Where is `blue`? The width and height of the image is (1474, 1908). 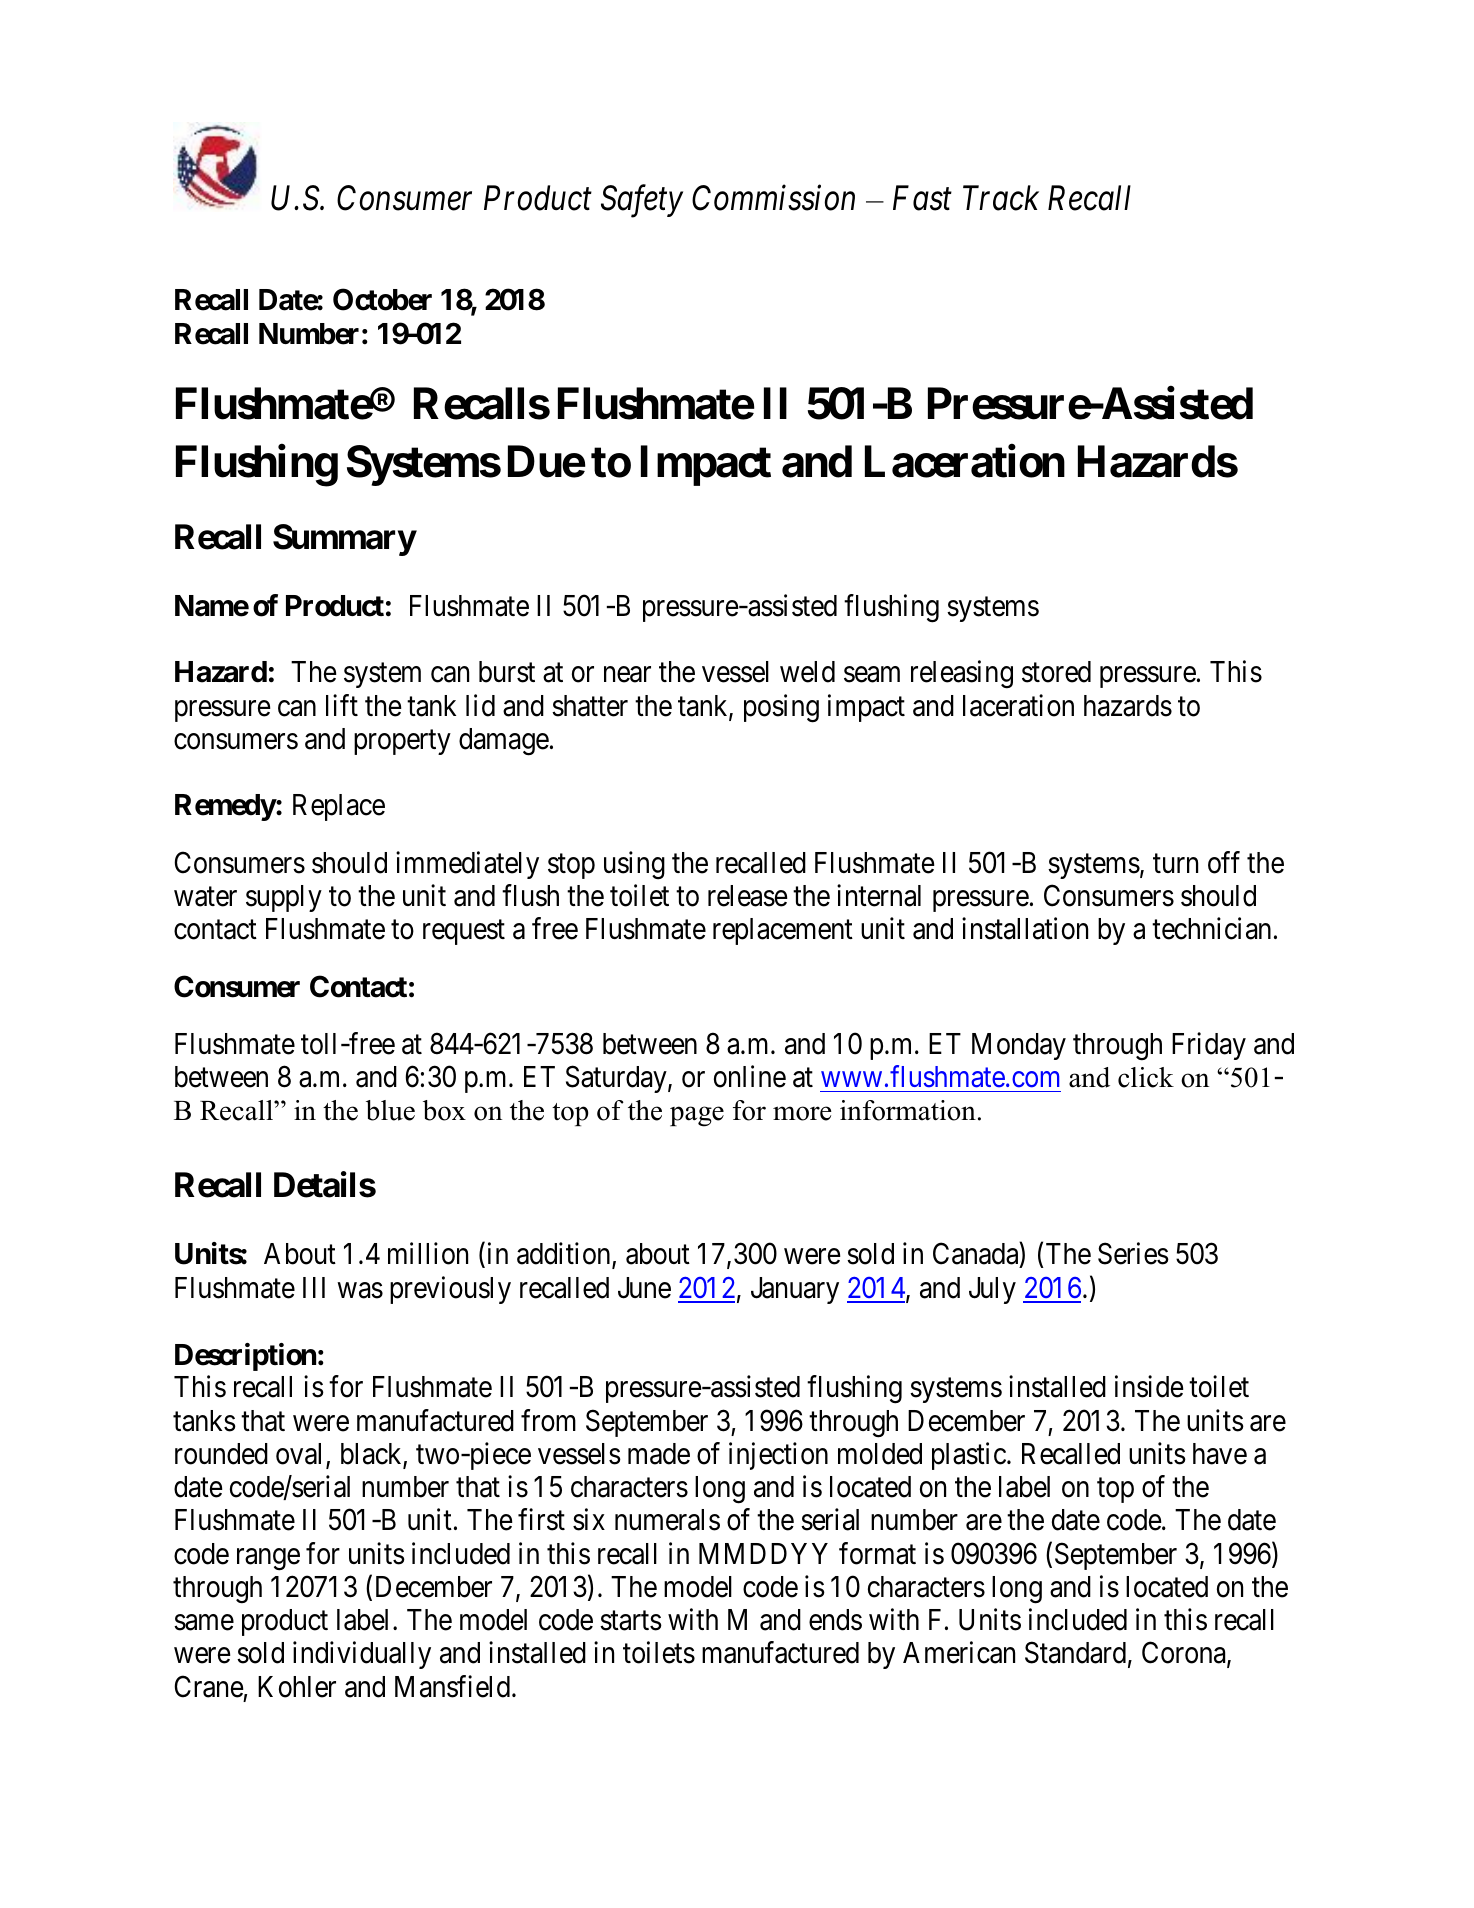
blue is located at coordinates (390, 1110).
